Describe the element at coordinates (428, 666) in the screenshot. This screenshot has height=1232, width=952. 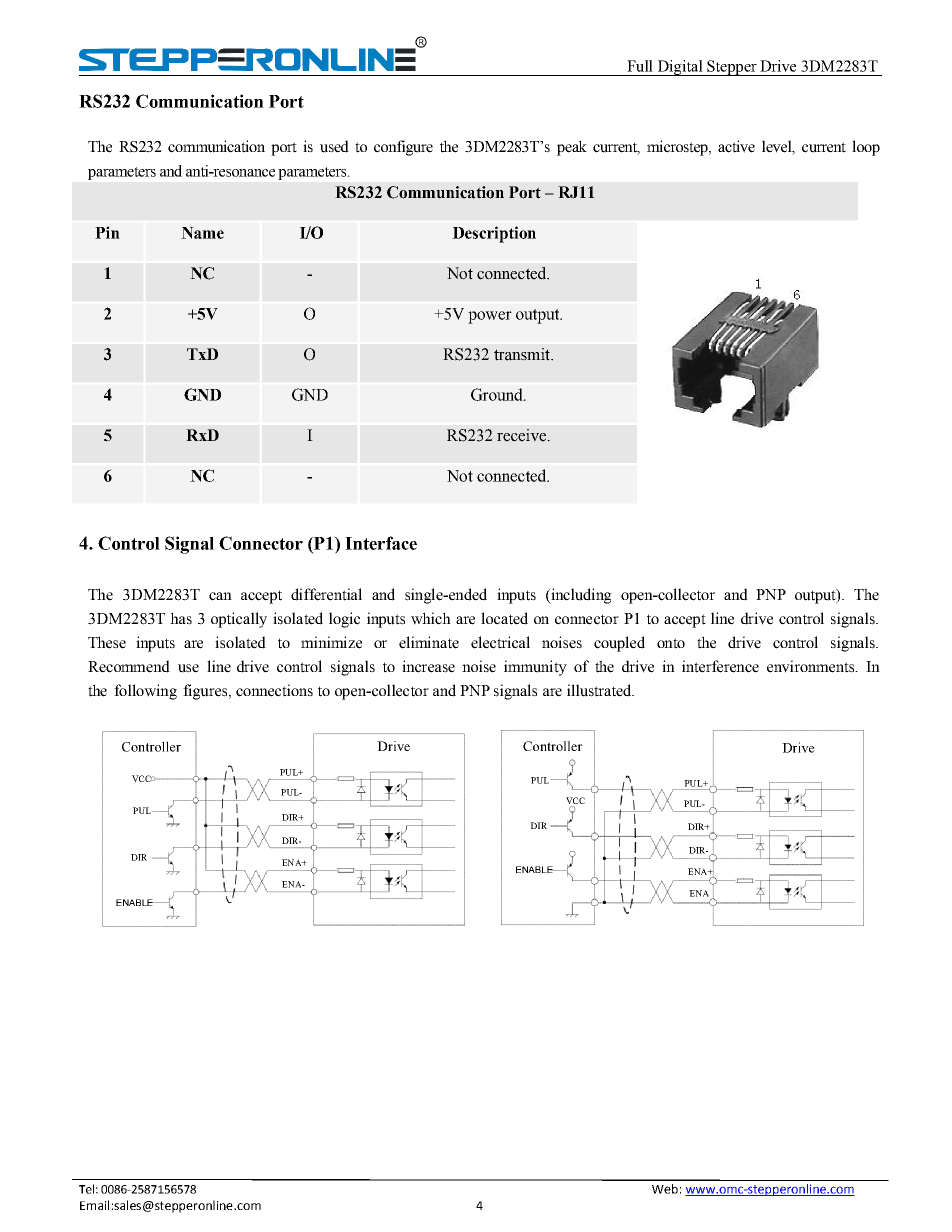
I see `increase` at that location.
